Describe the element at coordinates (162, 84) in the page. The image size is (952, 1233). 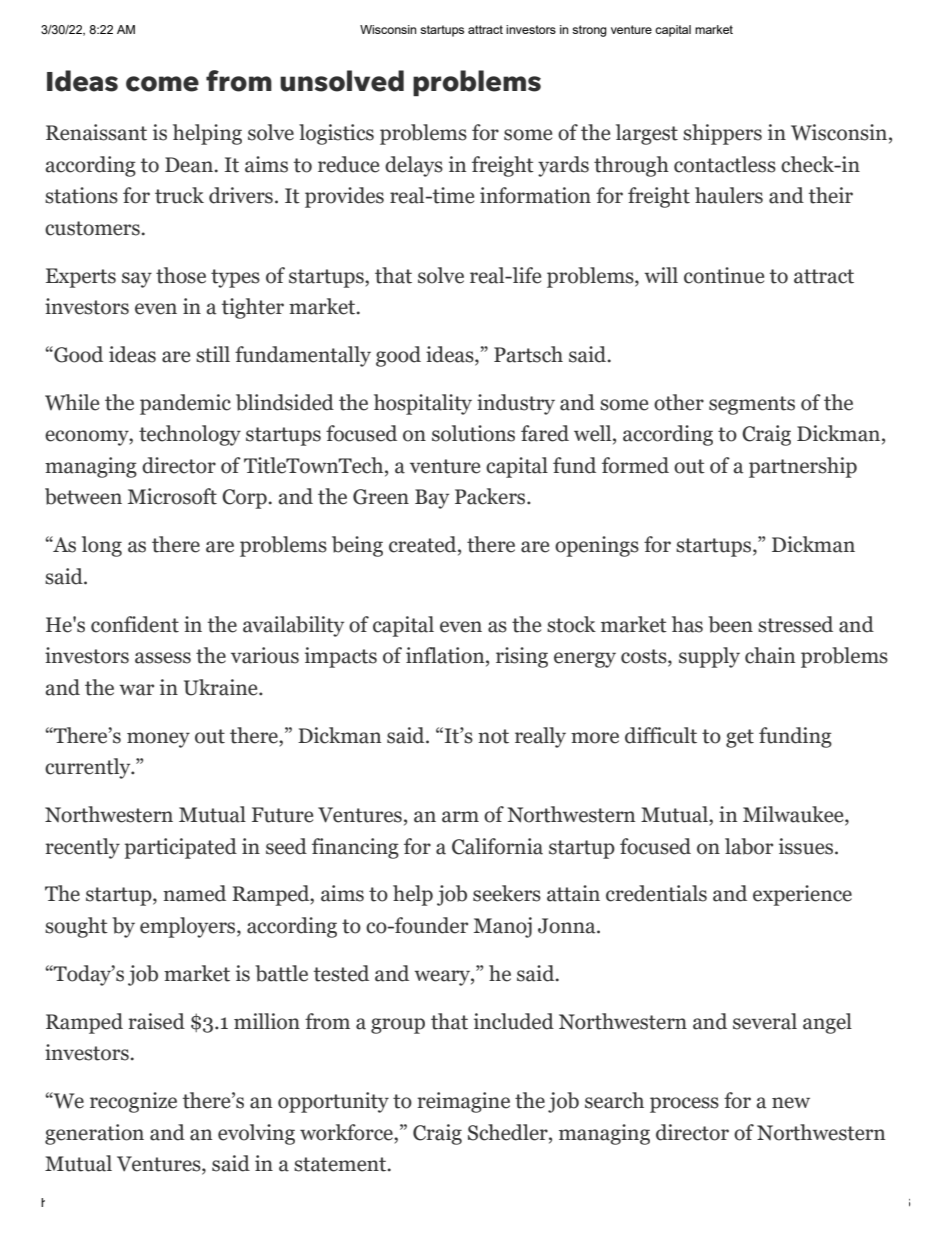
I see `come` at that location.
